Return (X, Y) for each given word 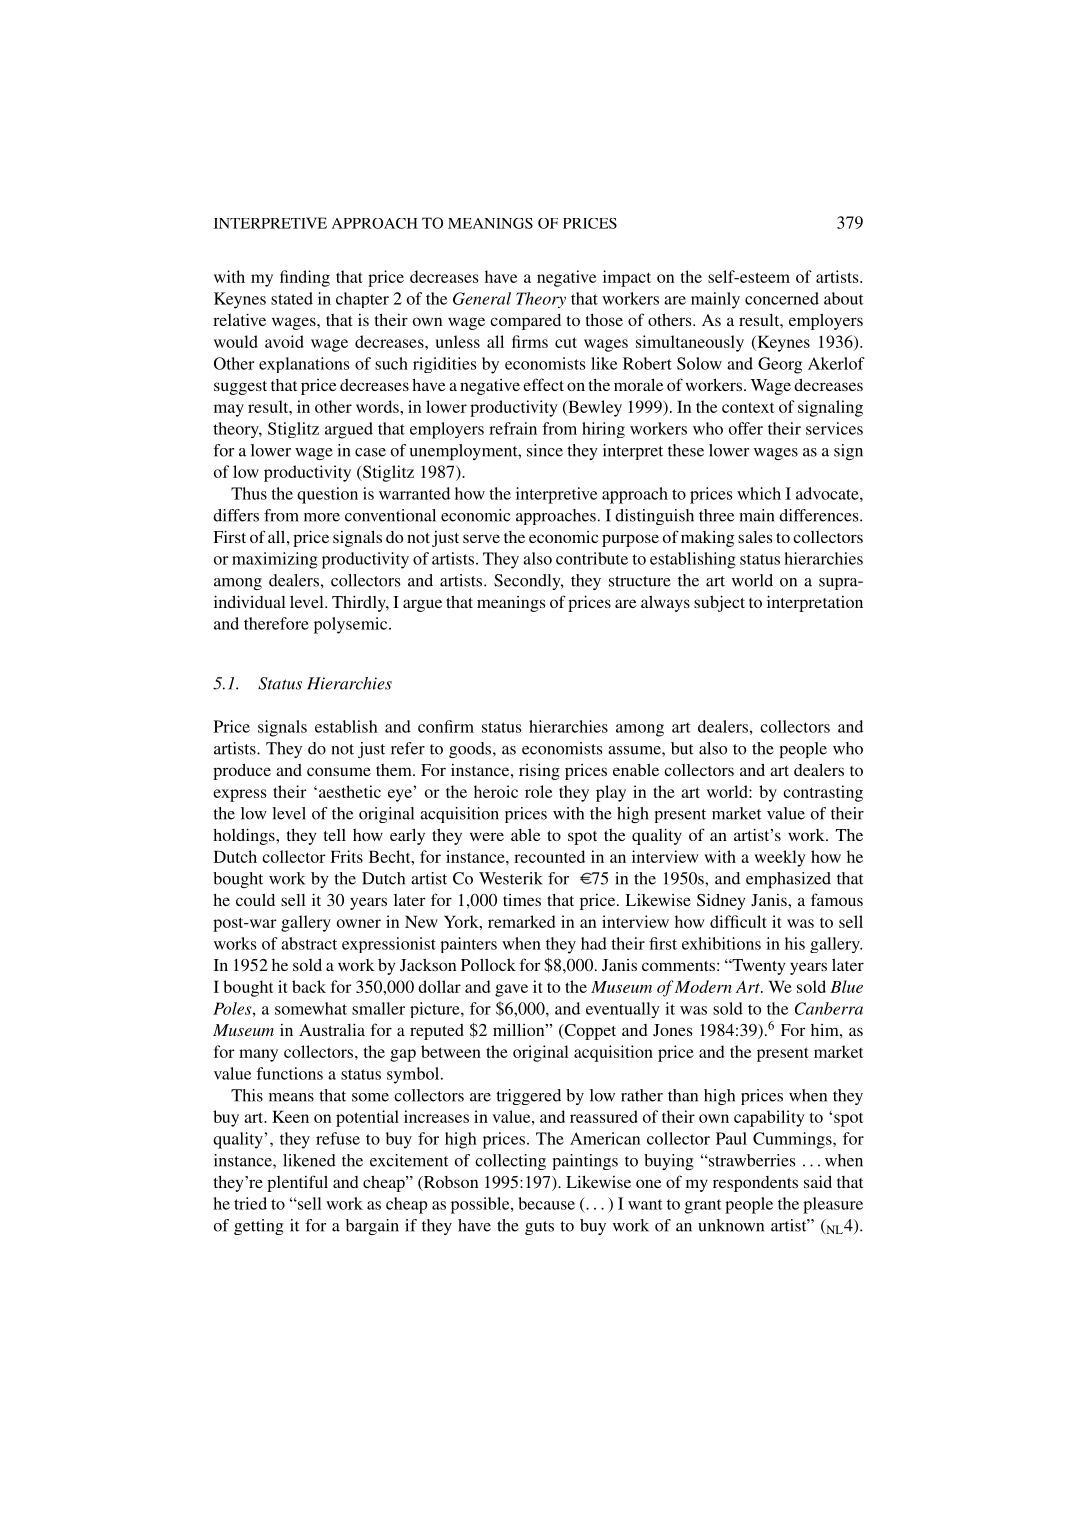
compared (525, 322)
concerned (782, 298)
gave (511, 990)
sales (755, 537)
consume (339, 771)
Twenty (757, 967)
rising (539, 771)
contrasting (823, 793)
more (322, 517)
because (547, 1203)
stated (292, 298)
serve (481, 538)
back (309, 986)
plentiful (297, 1183)
